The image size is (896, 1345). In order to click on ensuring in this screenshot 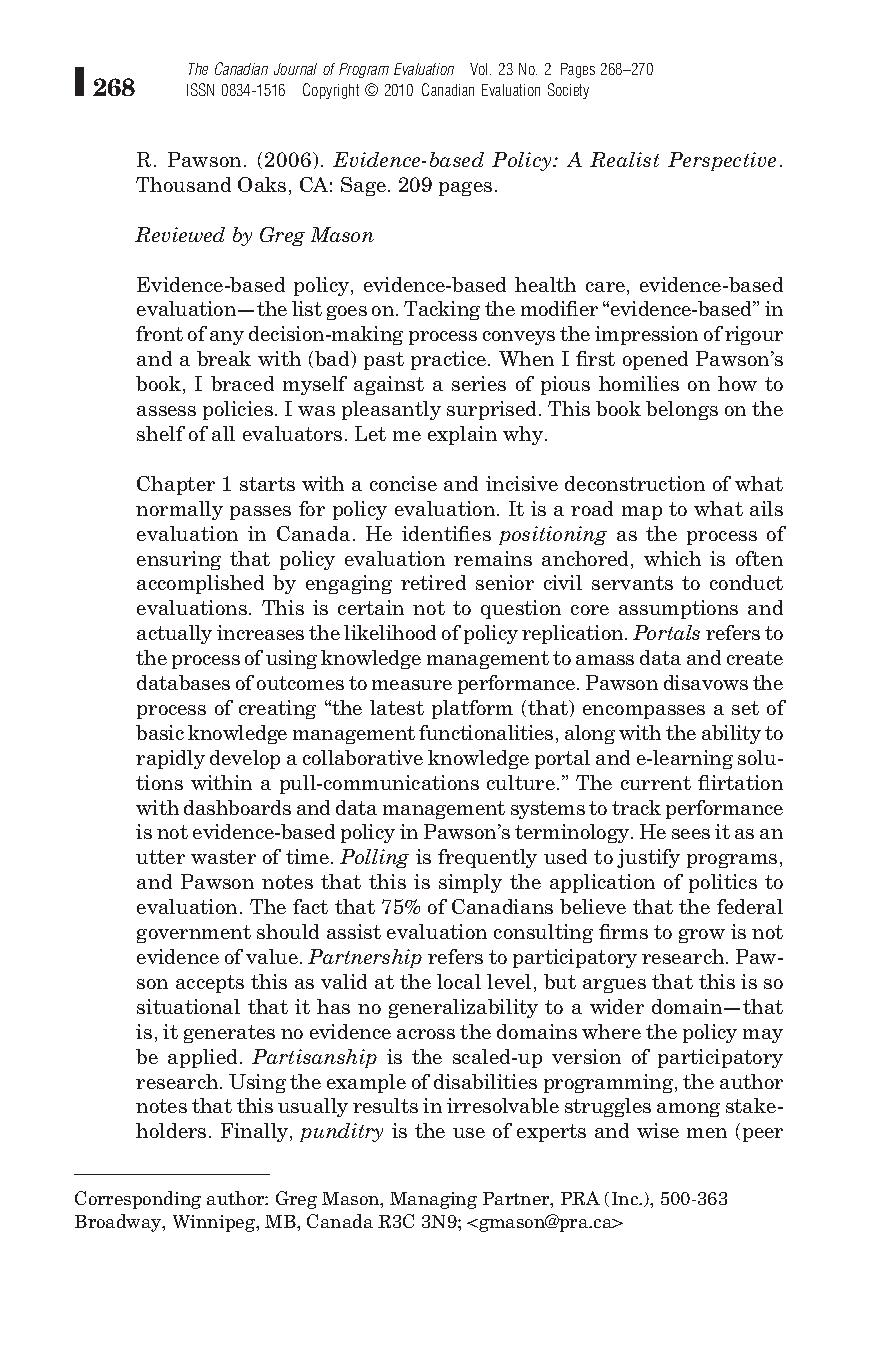, I will do `click(179, 560)`.
